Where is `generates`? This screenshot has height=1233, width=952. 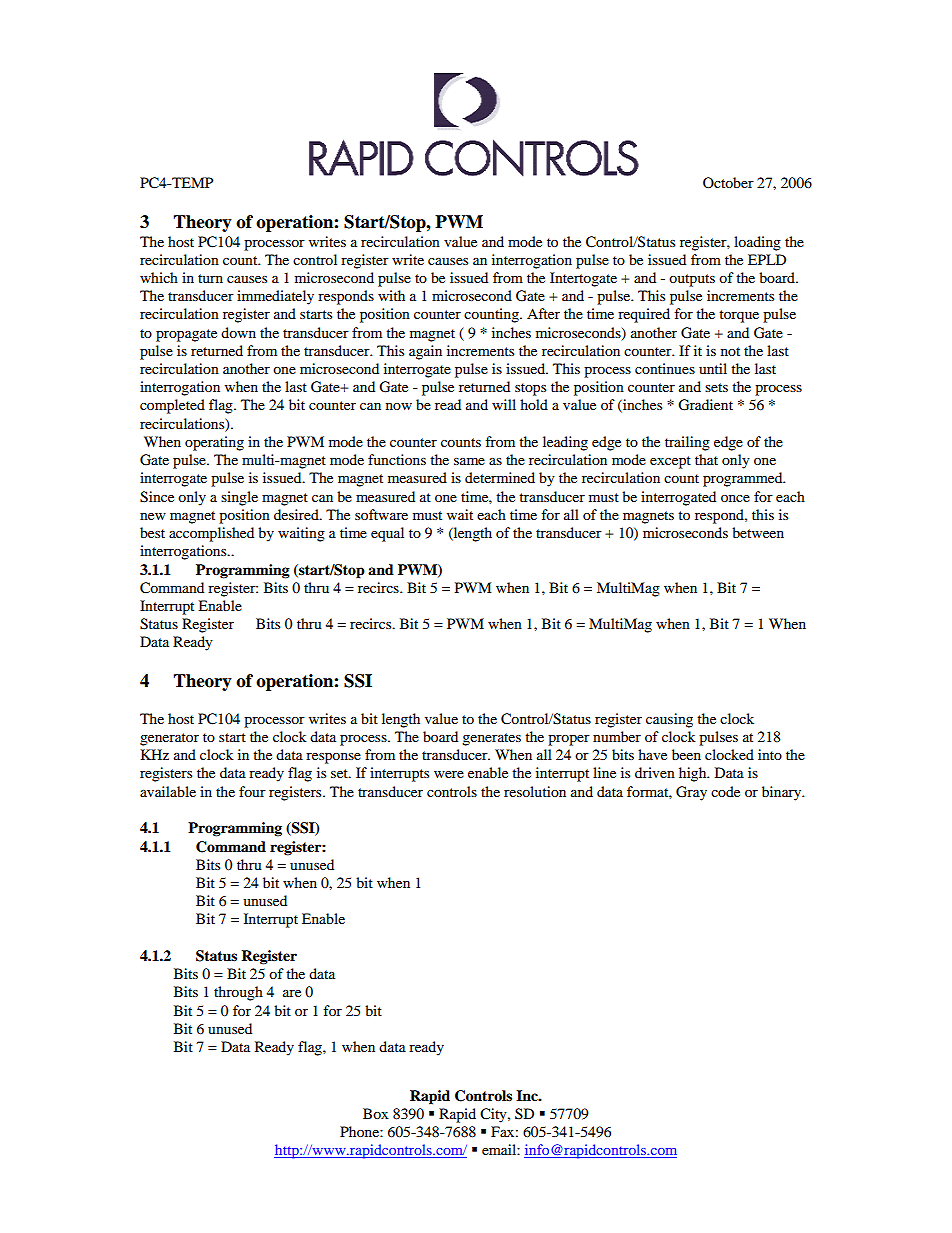
generates is located at coordinates (491, 739).
